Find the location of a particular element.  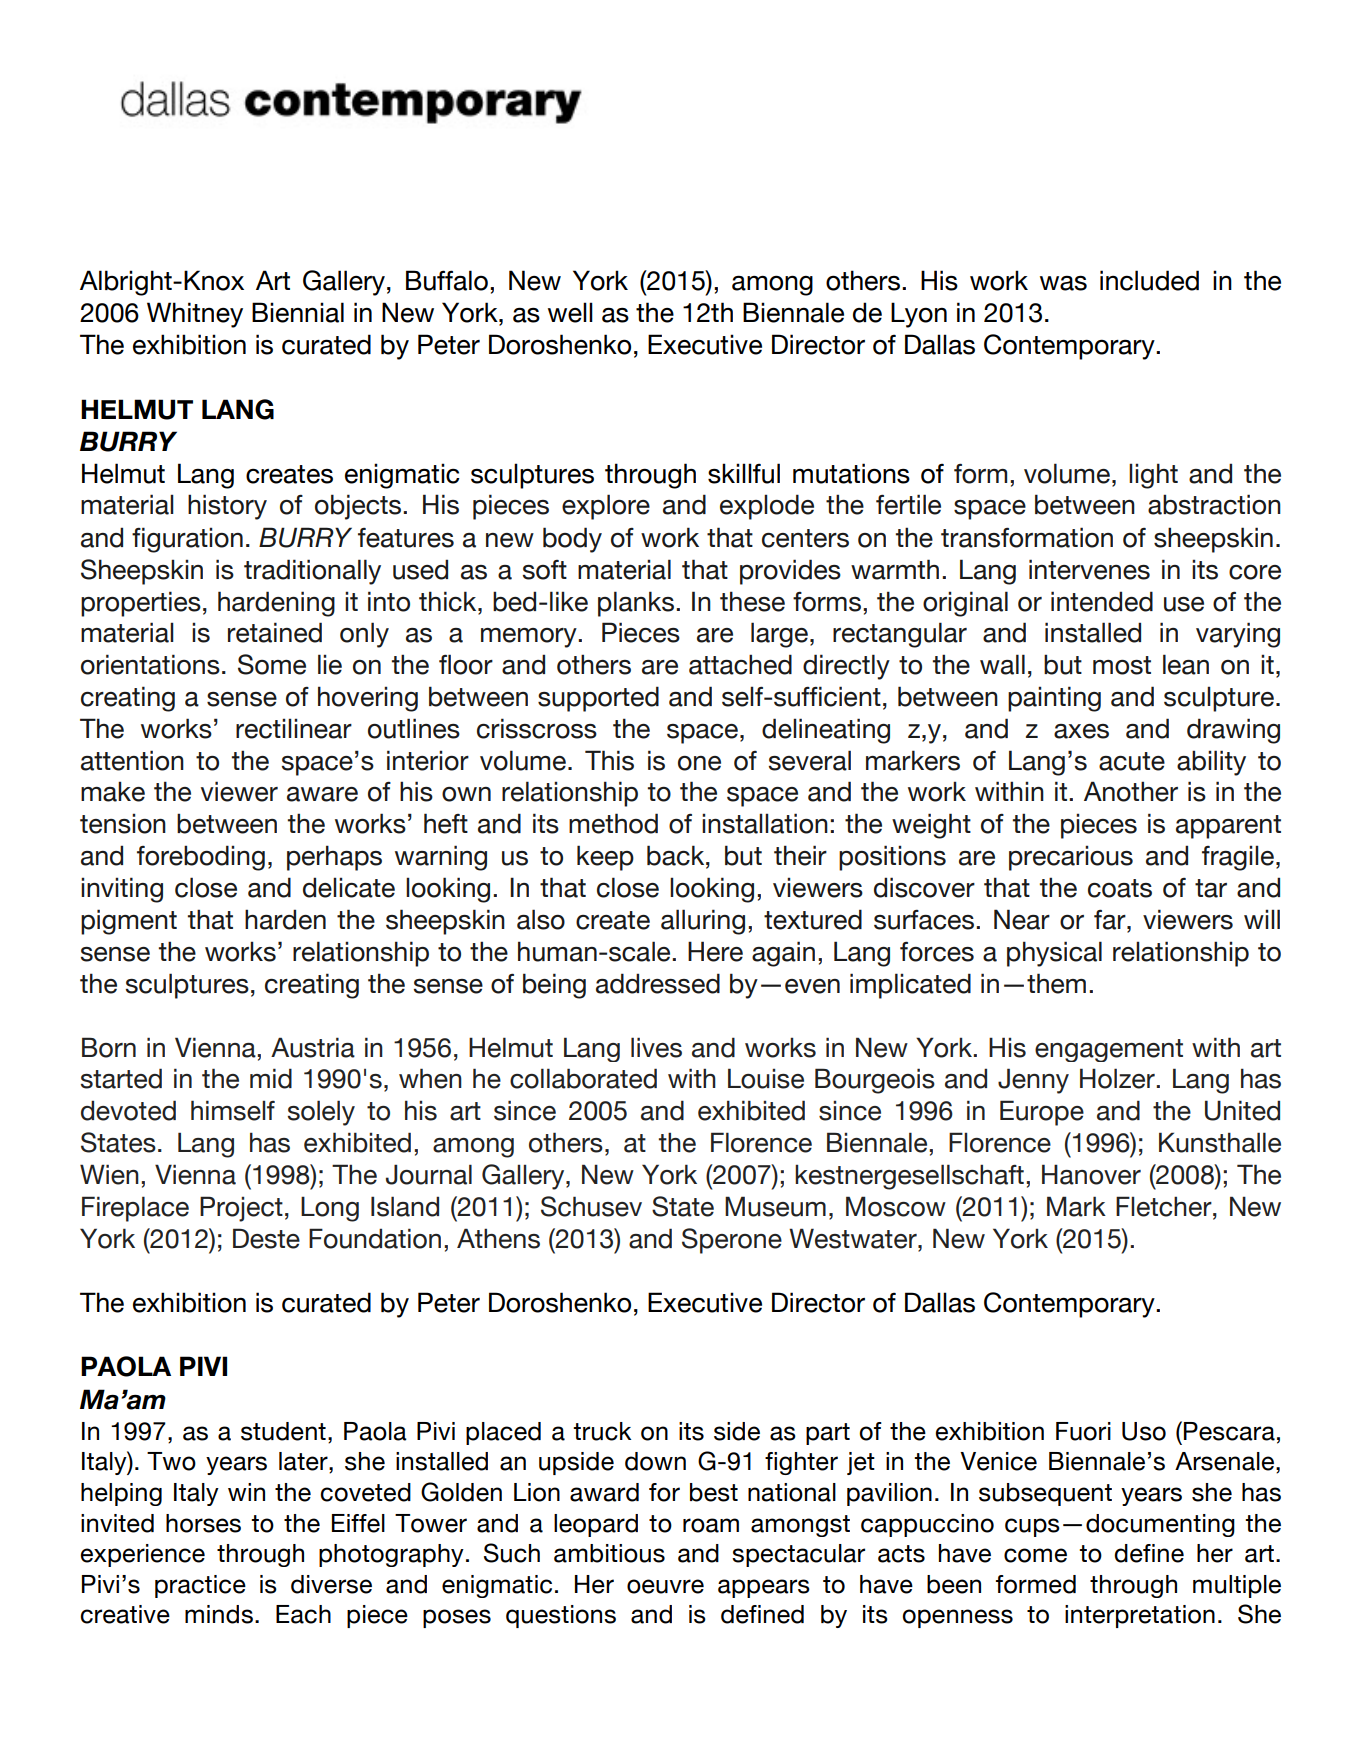

This is located at coordinates (609, 760).
